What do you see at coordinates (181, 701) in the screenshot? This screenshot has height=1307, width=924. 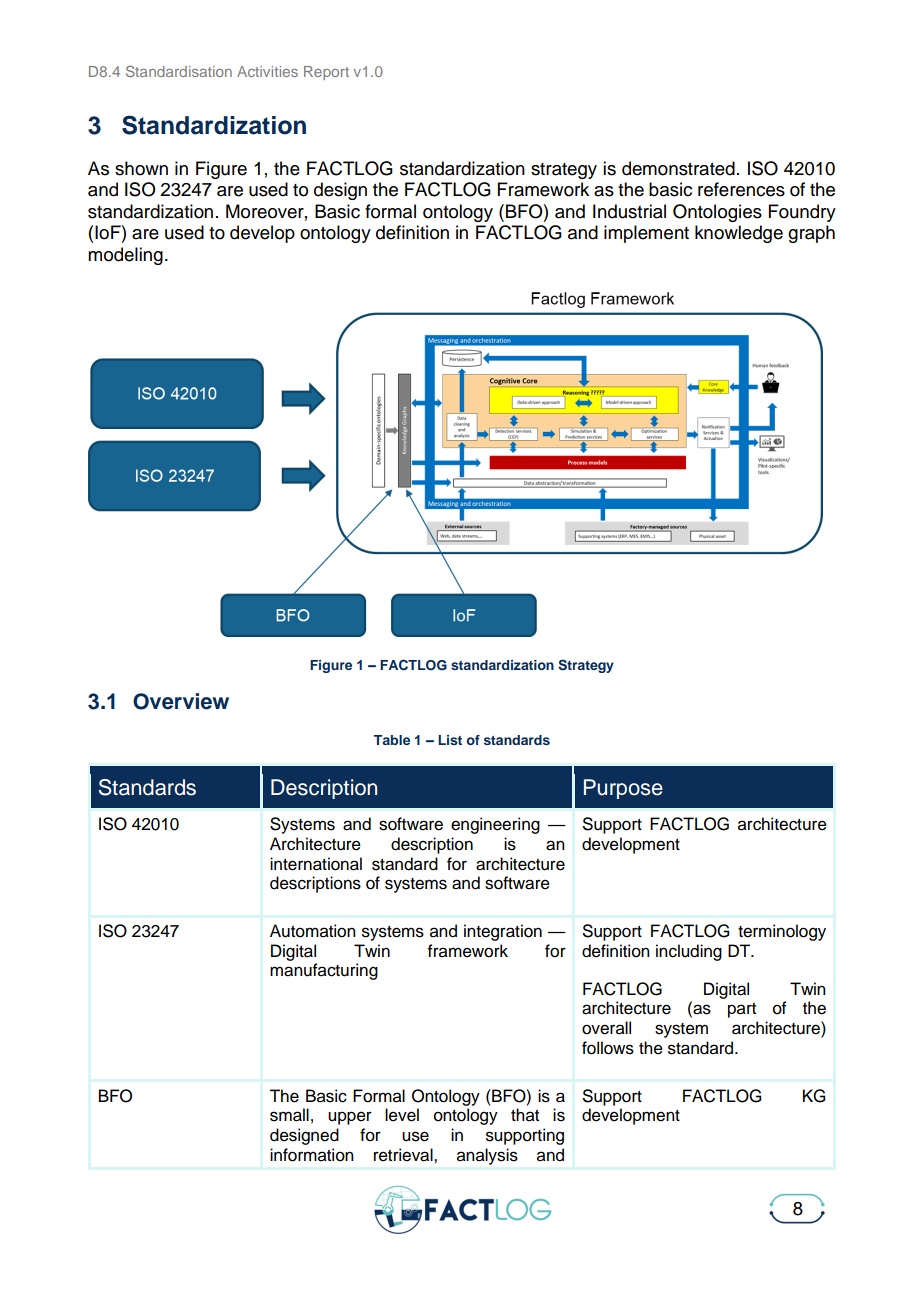 I see `Overview` at bounding box center [181, 701].
